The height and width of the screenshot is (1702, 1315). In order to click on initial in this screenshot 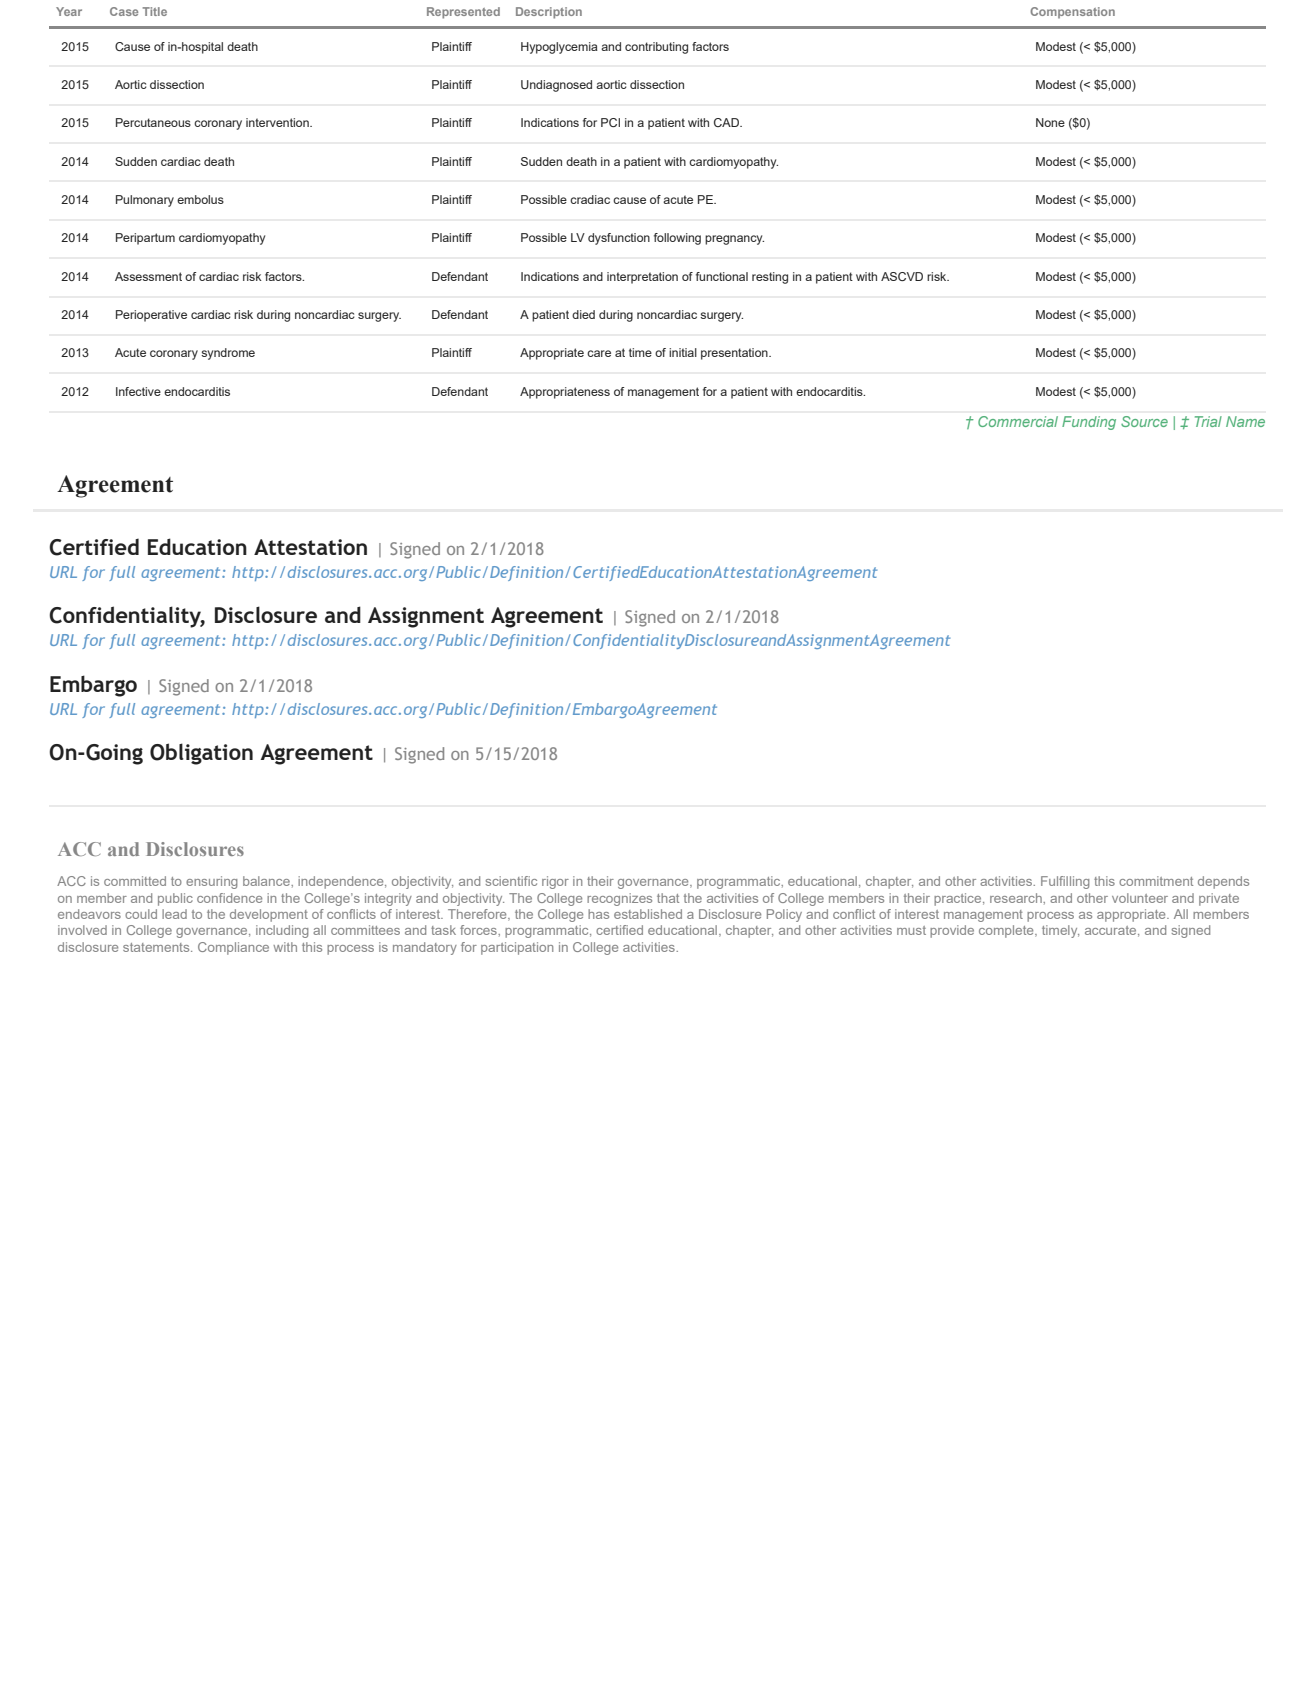, I will do `click(683, 352)`.
